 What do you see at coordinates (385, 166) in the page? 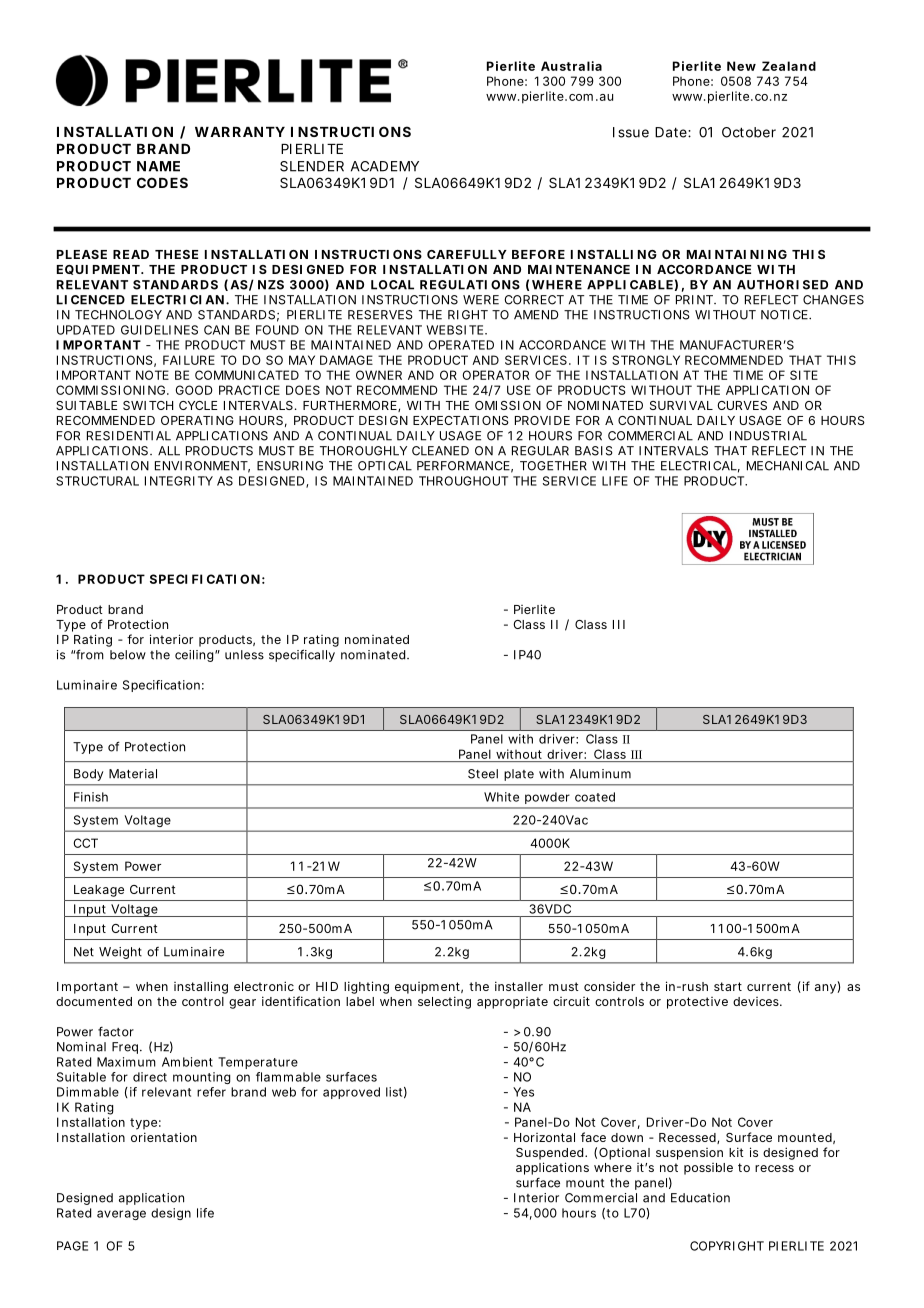
I see `ACADEMY` at bounding box center [385, 166].
